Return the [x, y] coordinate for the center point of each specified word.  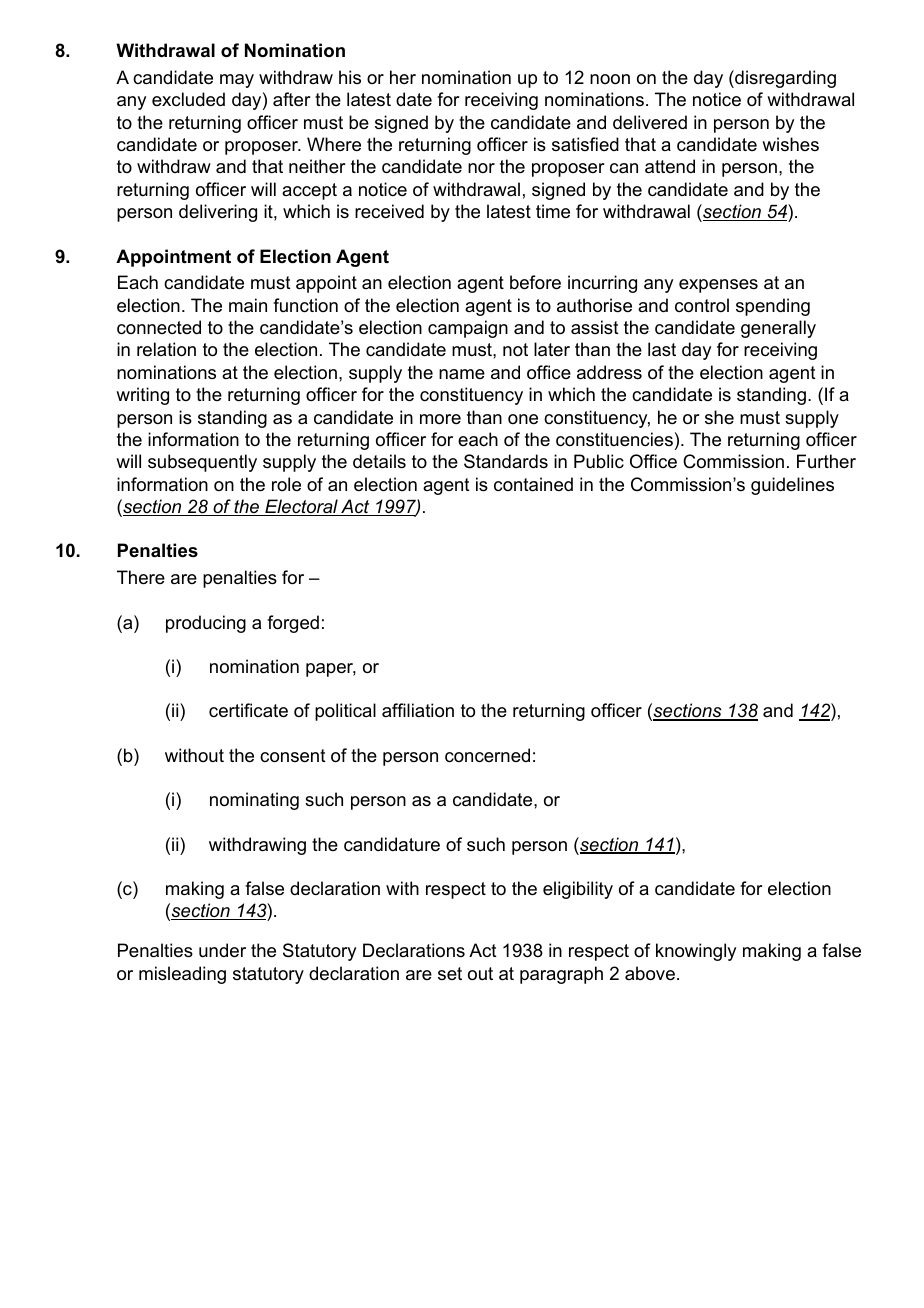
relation [166, 349]
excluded [188, 99]
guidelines [792, 486]
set [450, 973]
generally [778, 329]
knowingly [696, 952]
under [222, 950]
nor [481, 168]
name [462, 374]
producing [206, 624]
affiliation [418, 710]
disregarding [784, 79]
